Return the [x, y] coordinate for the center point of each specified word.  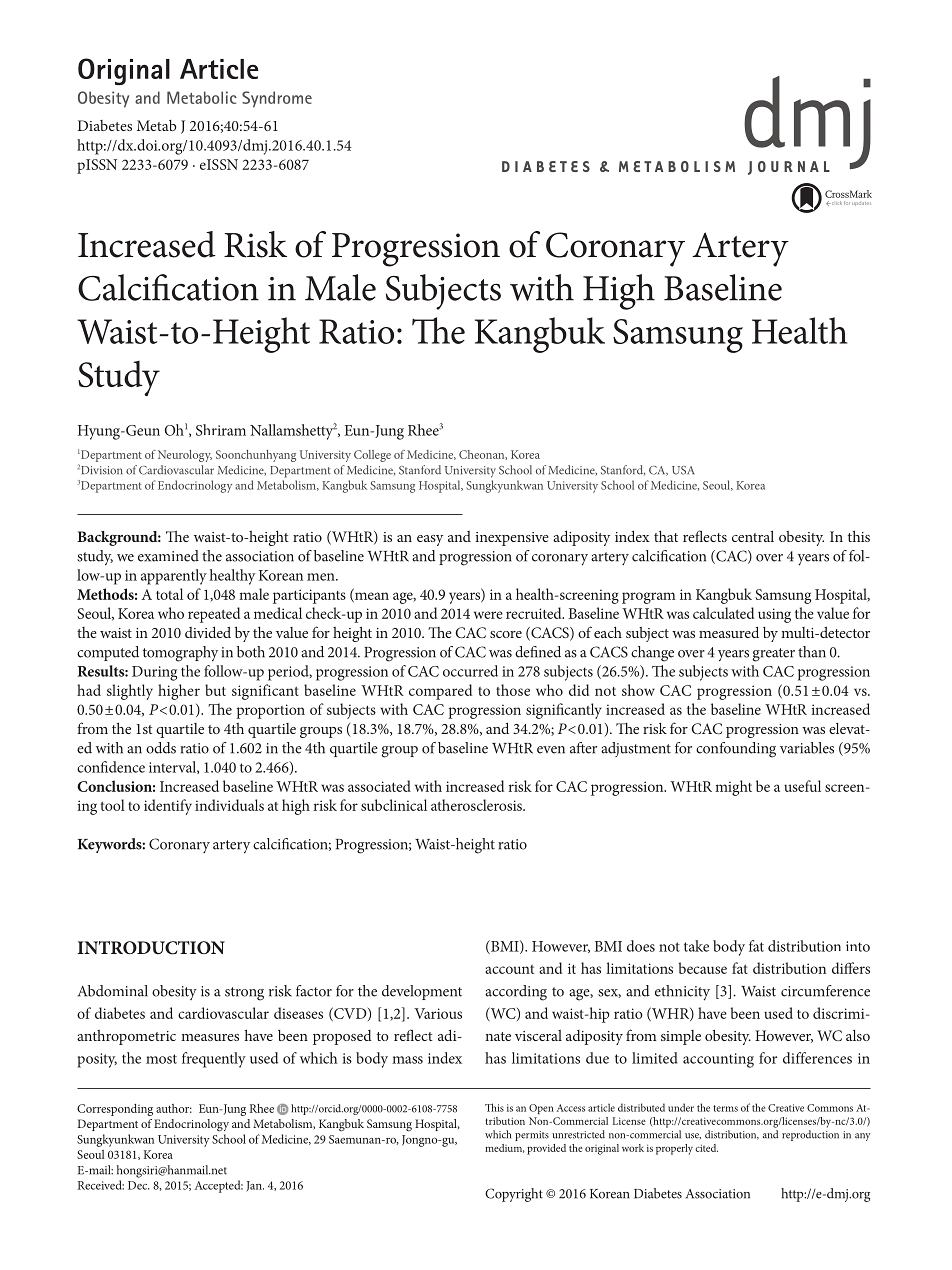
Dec [138, 1185]
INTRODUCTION [151, 948]
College [372, 456]
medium [505, 1148]
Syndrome [277, 99]
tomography [180, 654]
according [516, 993]
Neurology [185, 456]
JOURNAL [789, 168]
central [753, 536]
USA [683, 470]
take [696, 946]
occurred [470, 671]
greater [774, 655]
